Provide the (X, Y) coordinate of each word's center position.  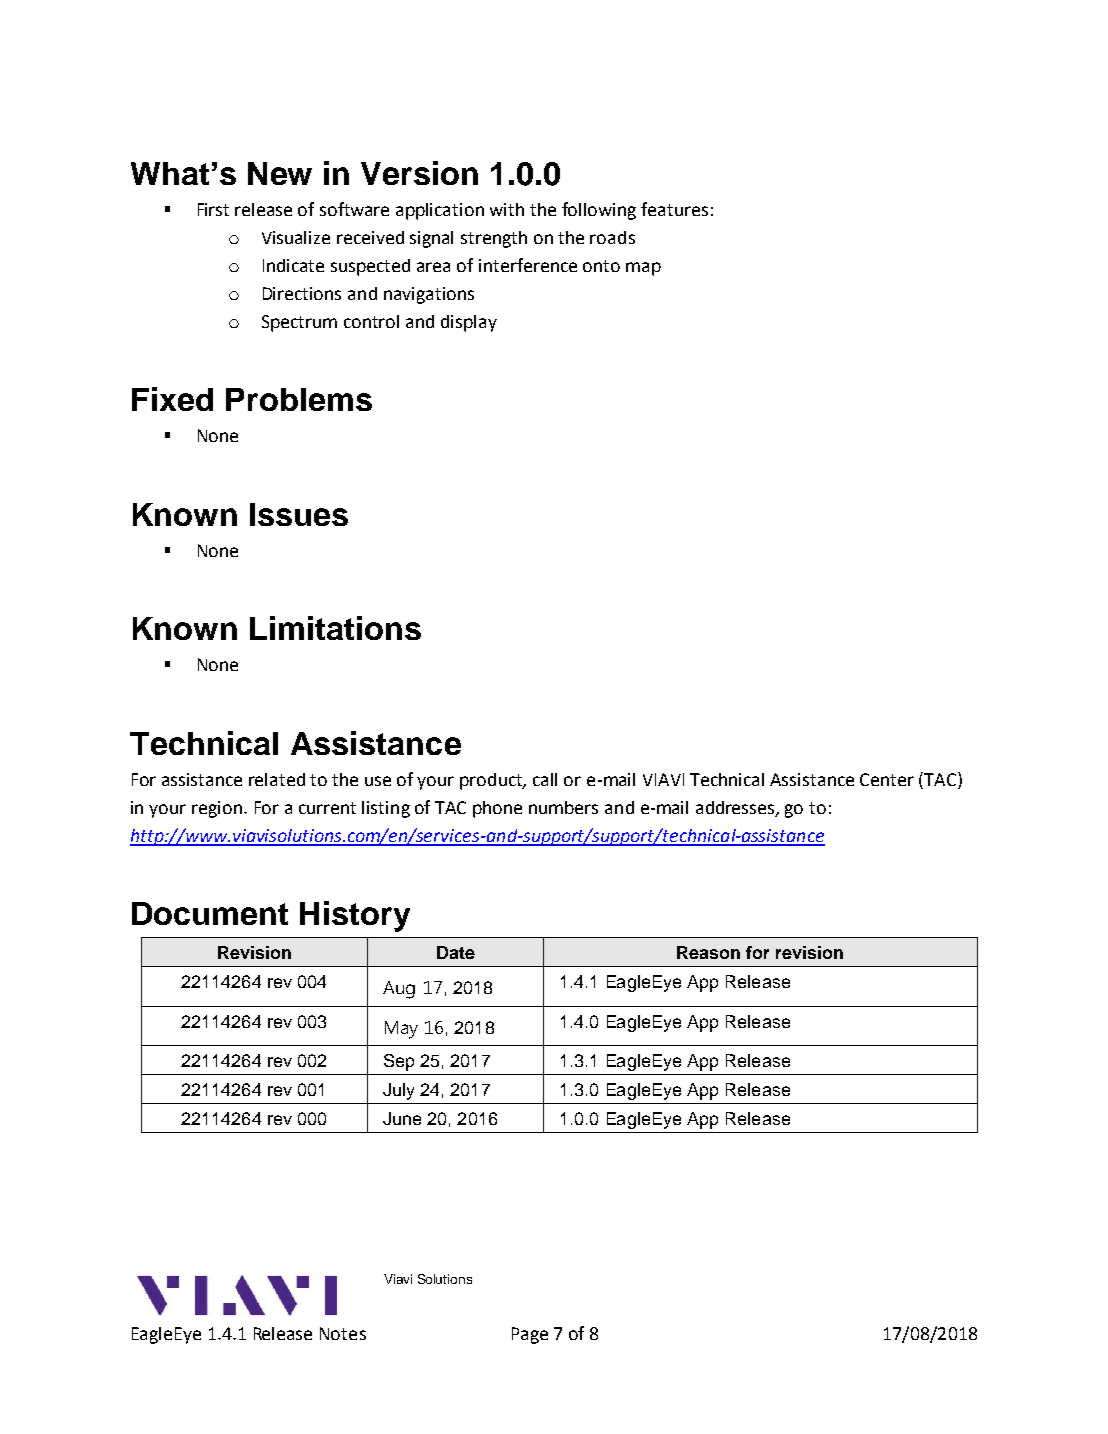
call (545, 779)
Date (456, 952)
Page (530, 1335)
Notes (343, 1333)
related (277, 779)
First (213, 209)
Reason (708, 952)
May (401, 1030)
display (469, 323)
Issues (299, 514)
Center (887, 779)
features (674, 209)
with (507, 209)
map (643, 269)
